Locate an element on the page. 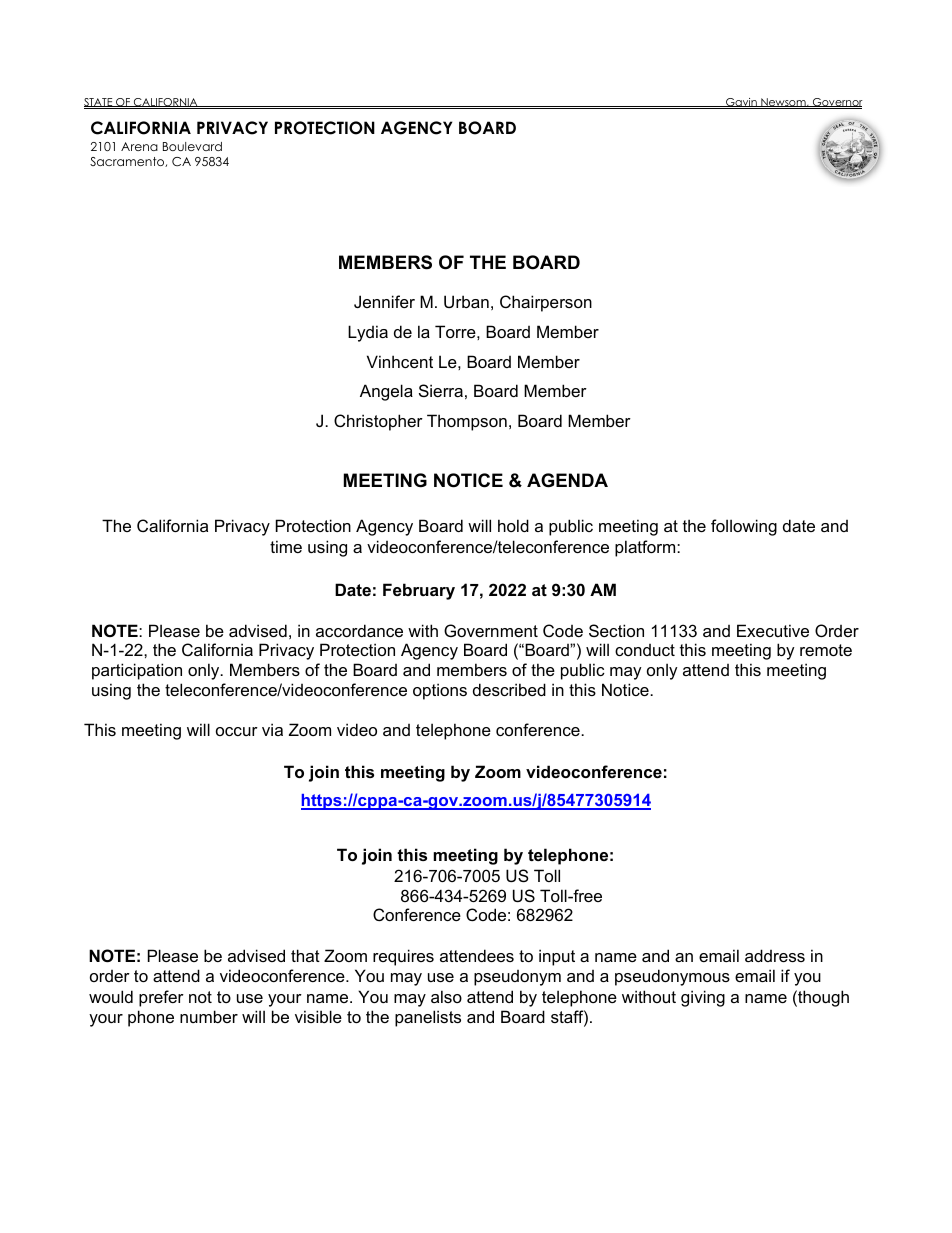 This image has width=952, height=1233. following is located at coordinates (744, 527).
